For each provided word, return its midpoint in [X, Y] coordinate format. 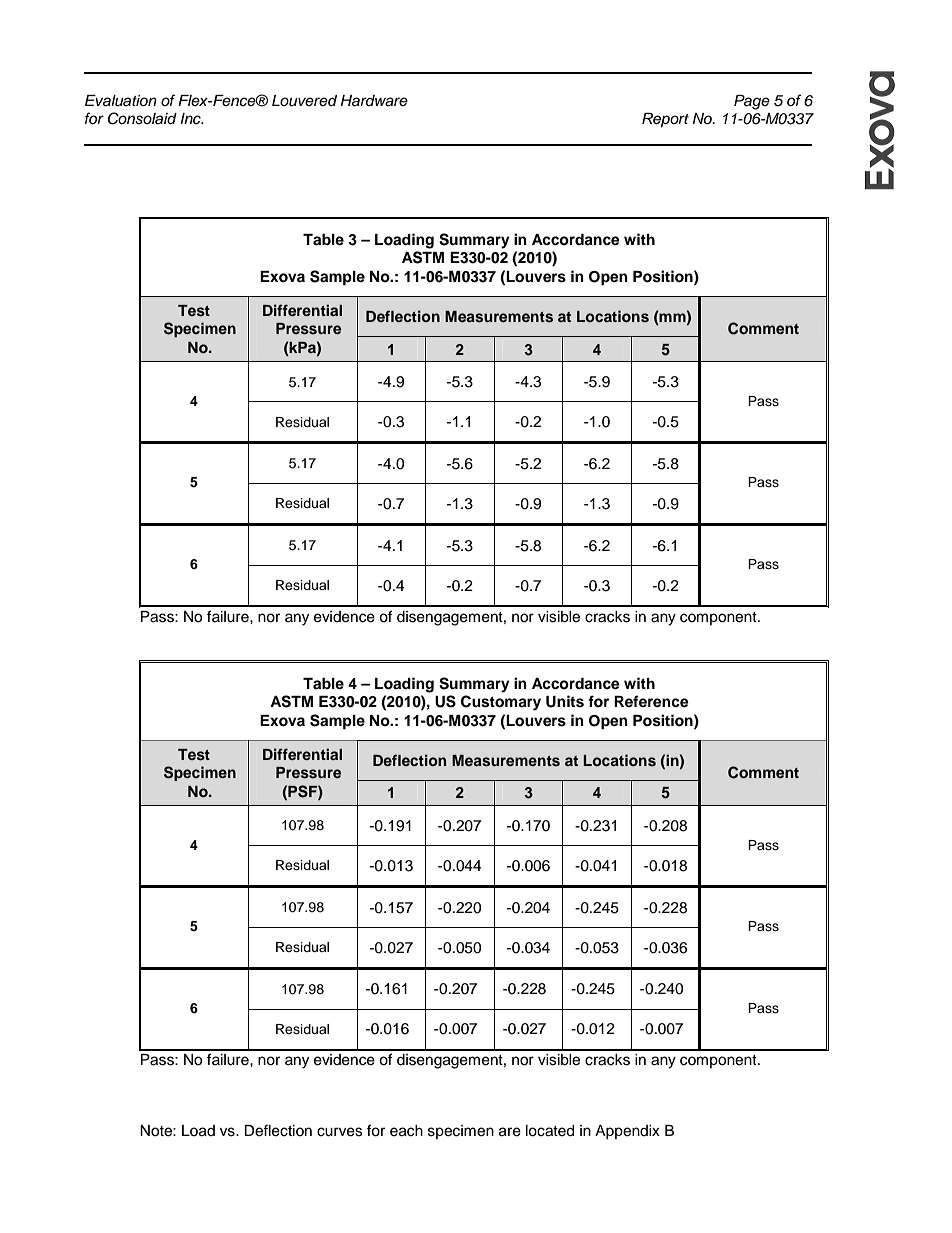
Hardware [374, 101]
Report [665, 120]
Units [565, 701]
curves [340, 1132]
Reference [651, 701]
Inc [191, 119]
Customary [501, 703]
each [406, 1131]
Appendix [627, 1132]
